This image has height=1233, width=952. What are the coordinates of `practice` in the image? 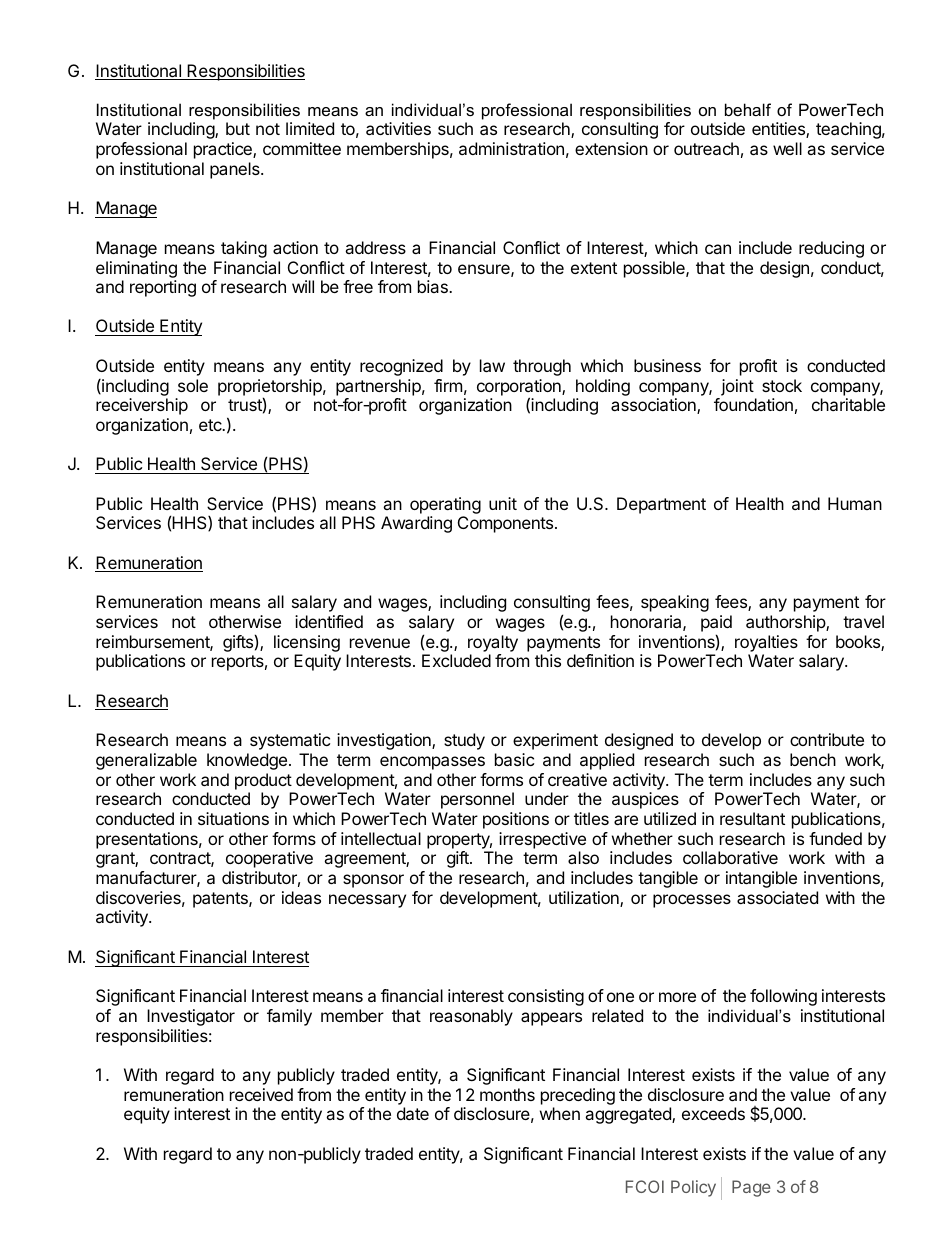 It's located at (224, 150).
